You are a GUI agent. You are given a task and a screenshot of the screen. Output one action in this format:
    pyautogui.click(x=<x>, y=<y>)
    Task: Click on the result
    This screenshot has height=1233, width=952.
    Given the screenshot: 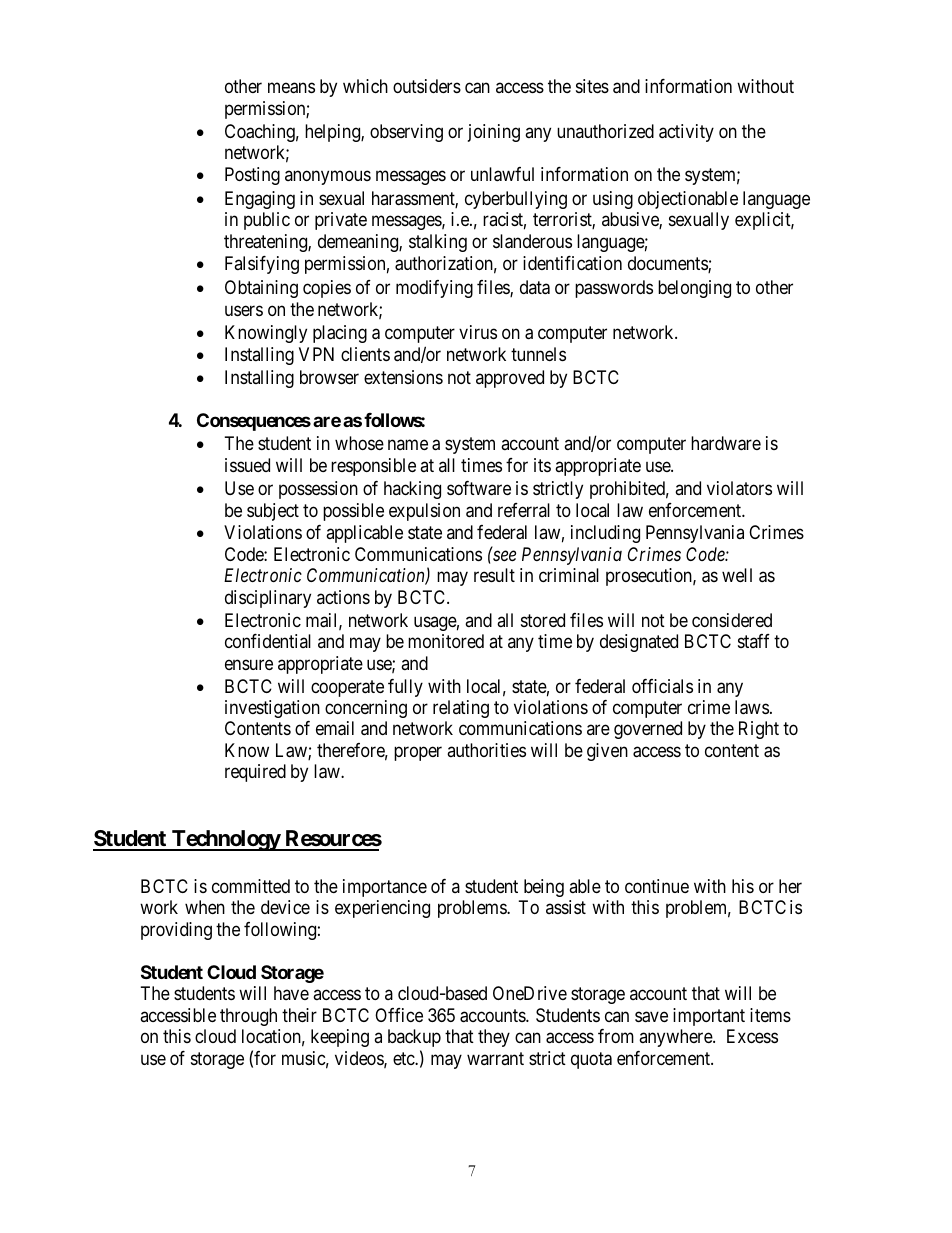 What is the action you would take?
    pyautogui.click(x=494, y=575)
